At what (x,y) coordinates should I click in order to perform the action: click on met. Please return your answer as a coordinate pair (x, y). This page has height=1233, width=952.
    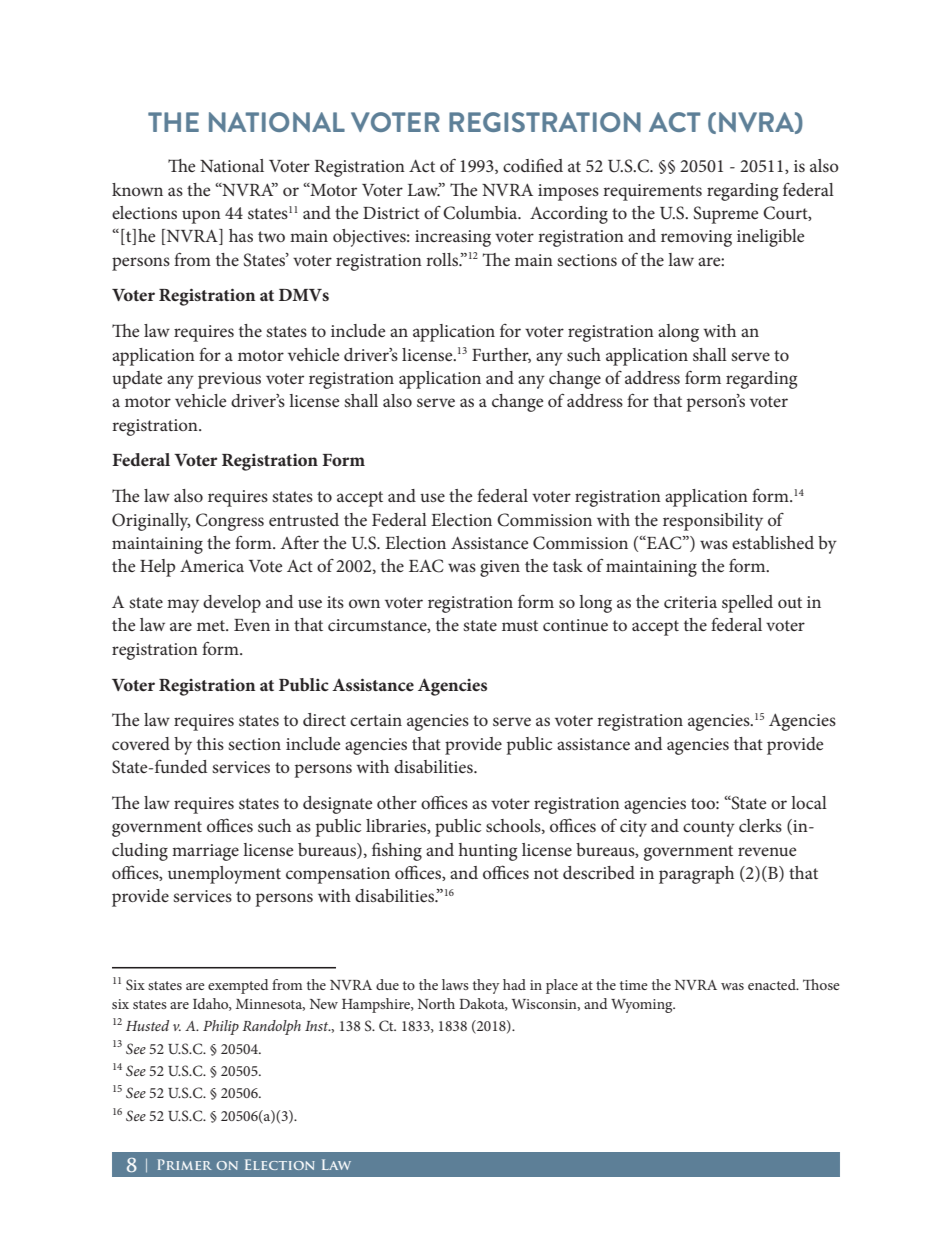
    Looking at the image, I should click on (212, 625).
